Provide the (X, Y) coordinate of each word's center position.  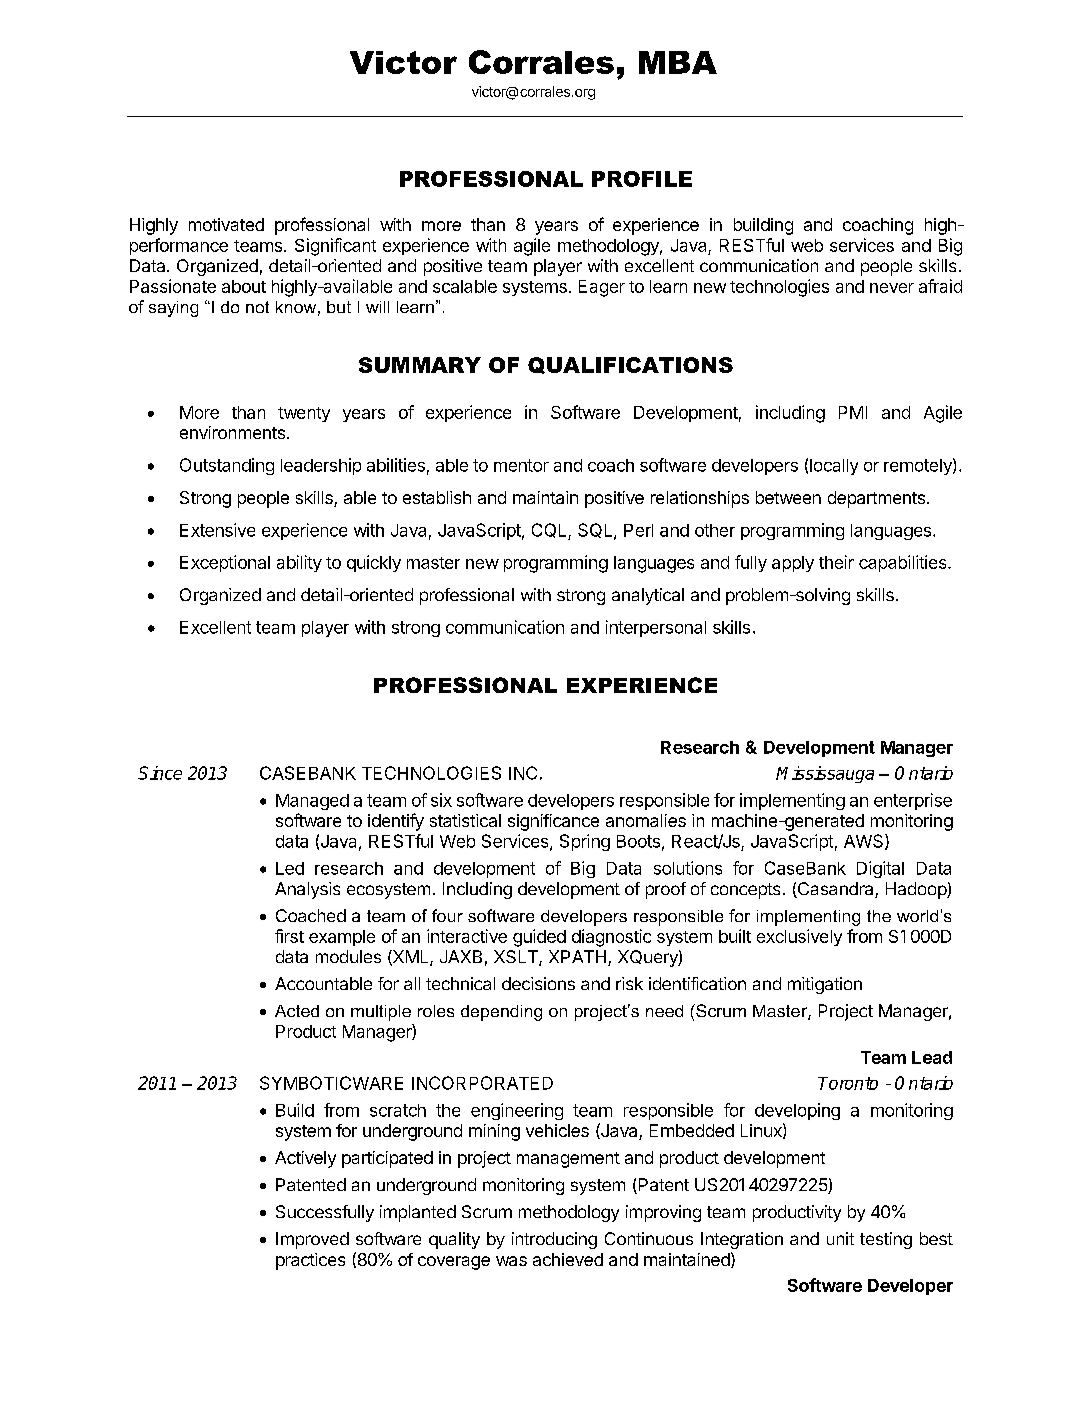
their (836, 562)
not (257, 307)
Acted (297, 1011)
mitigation (825, 985)
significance (553, 822)
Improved (312, 1240)
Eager (602, 288)
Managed (312, 802)
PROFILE (642, 179)
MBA (678, 62)
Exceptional (225, 563)
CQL (550, 531)
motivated (226, 224)
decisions (538, 983)
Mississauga (825, 774)
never (892, 288)
